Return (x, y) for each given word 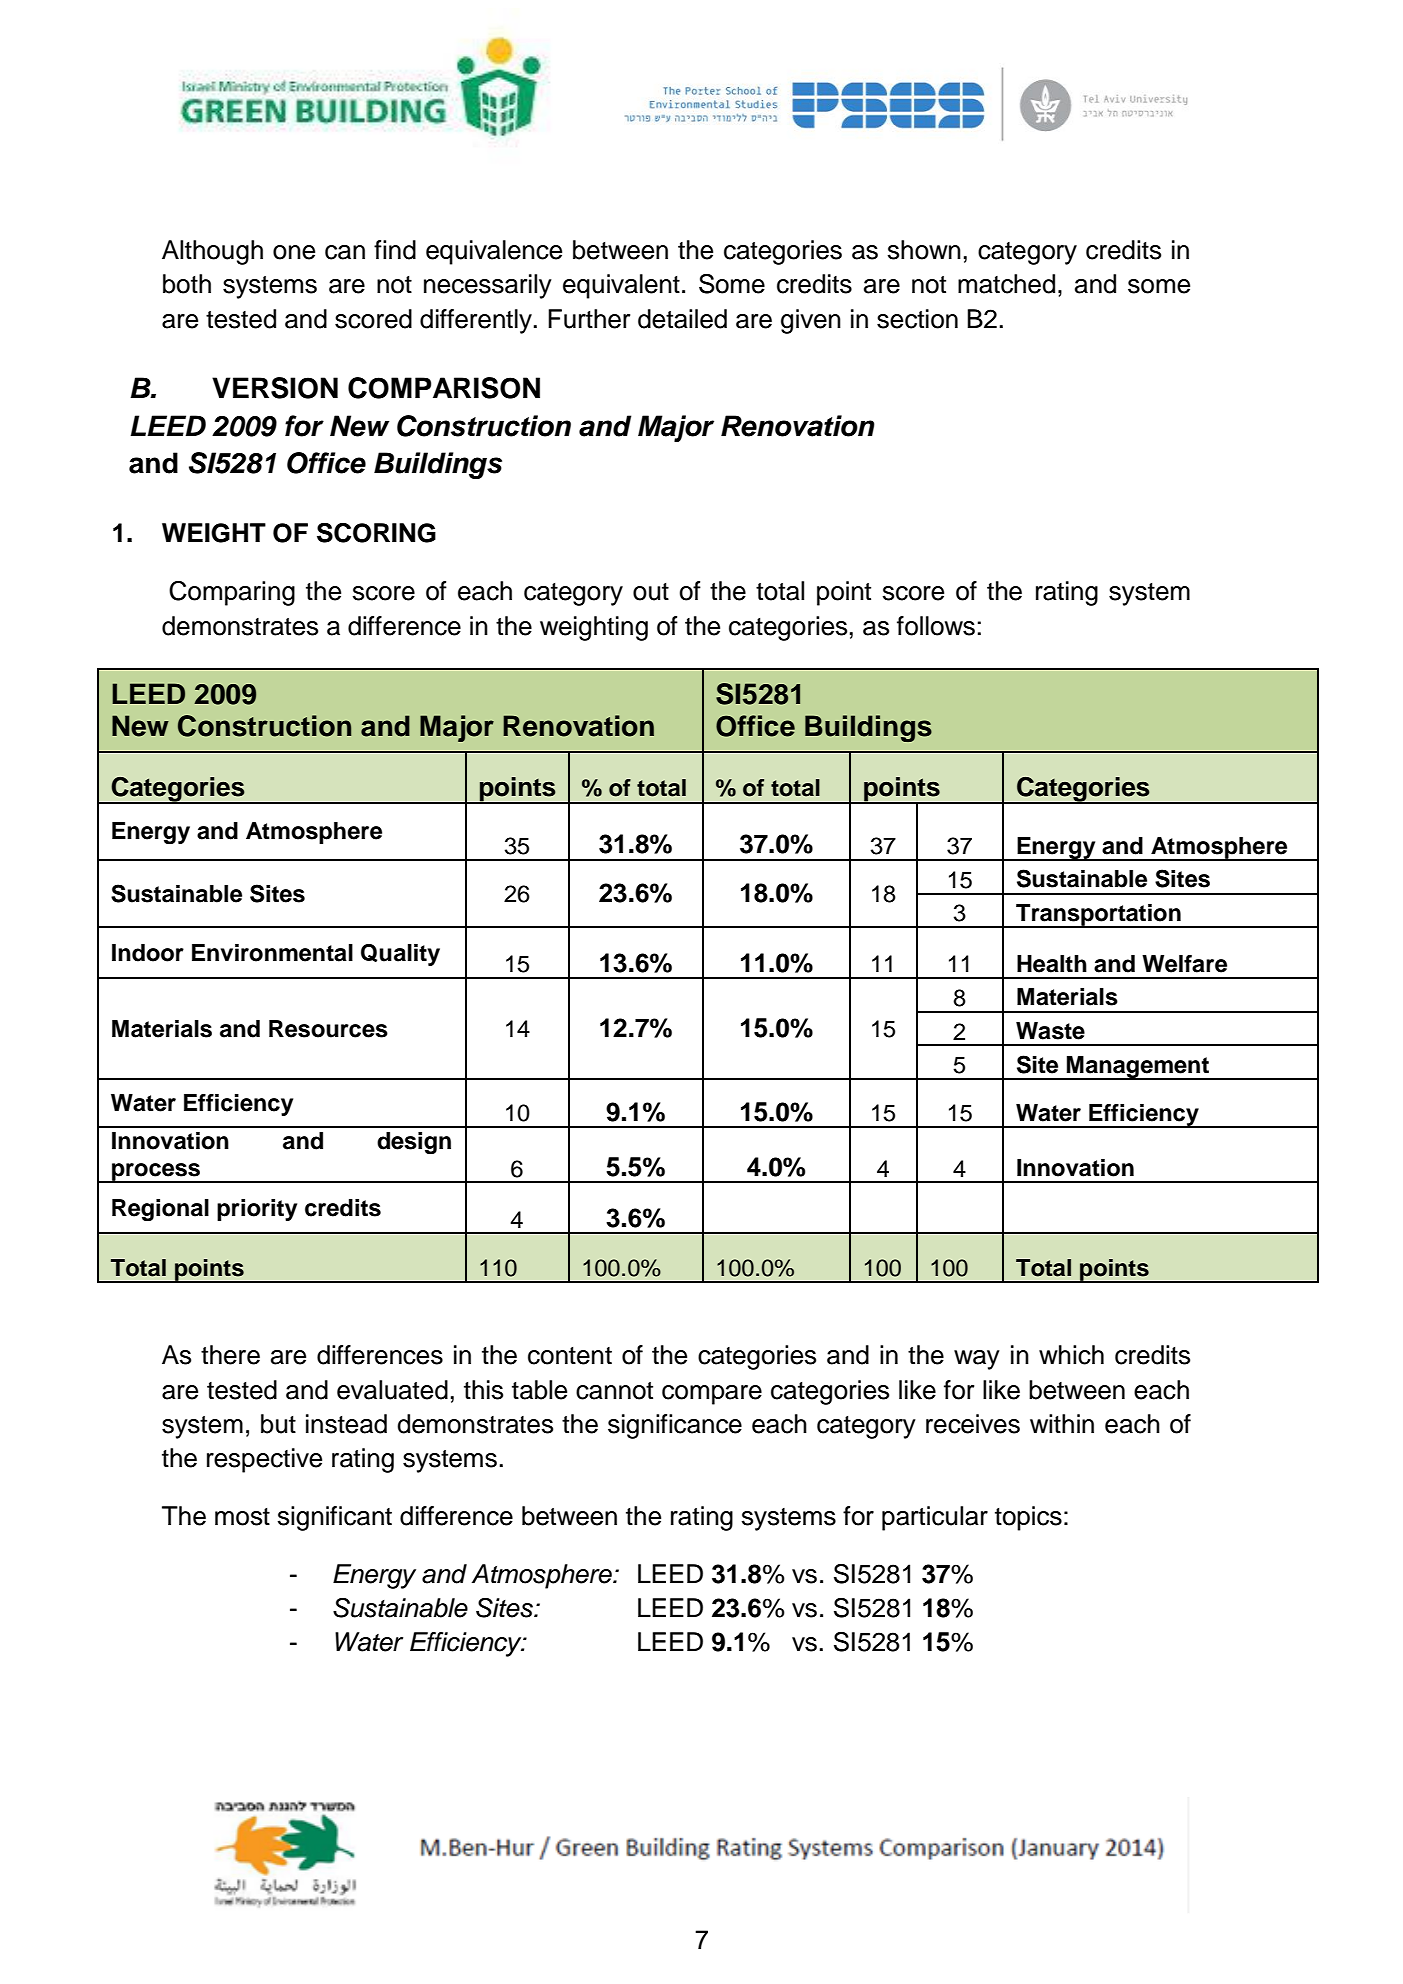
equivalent (621, 286)
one (294, 252)
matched (1006, 284)
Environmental (272, 953)
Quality (400, 955)
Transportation (1098, 916)
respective (264, 1460)
